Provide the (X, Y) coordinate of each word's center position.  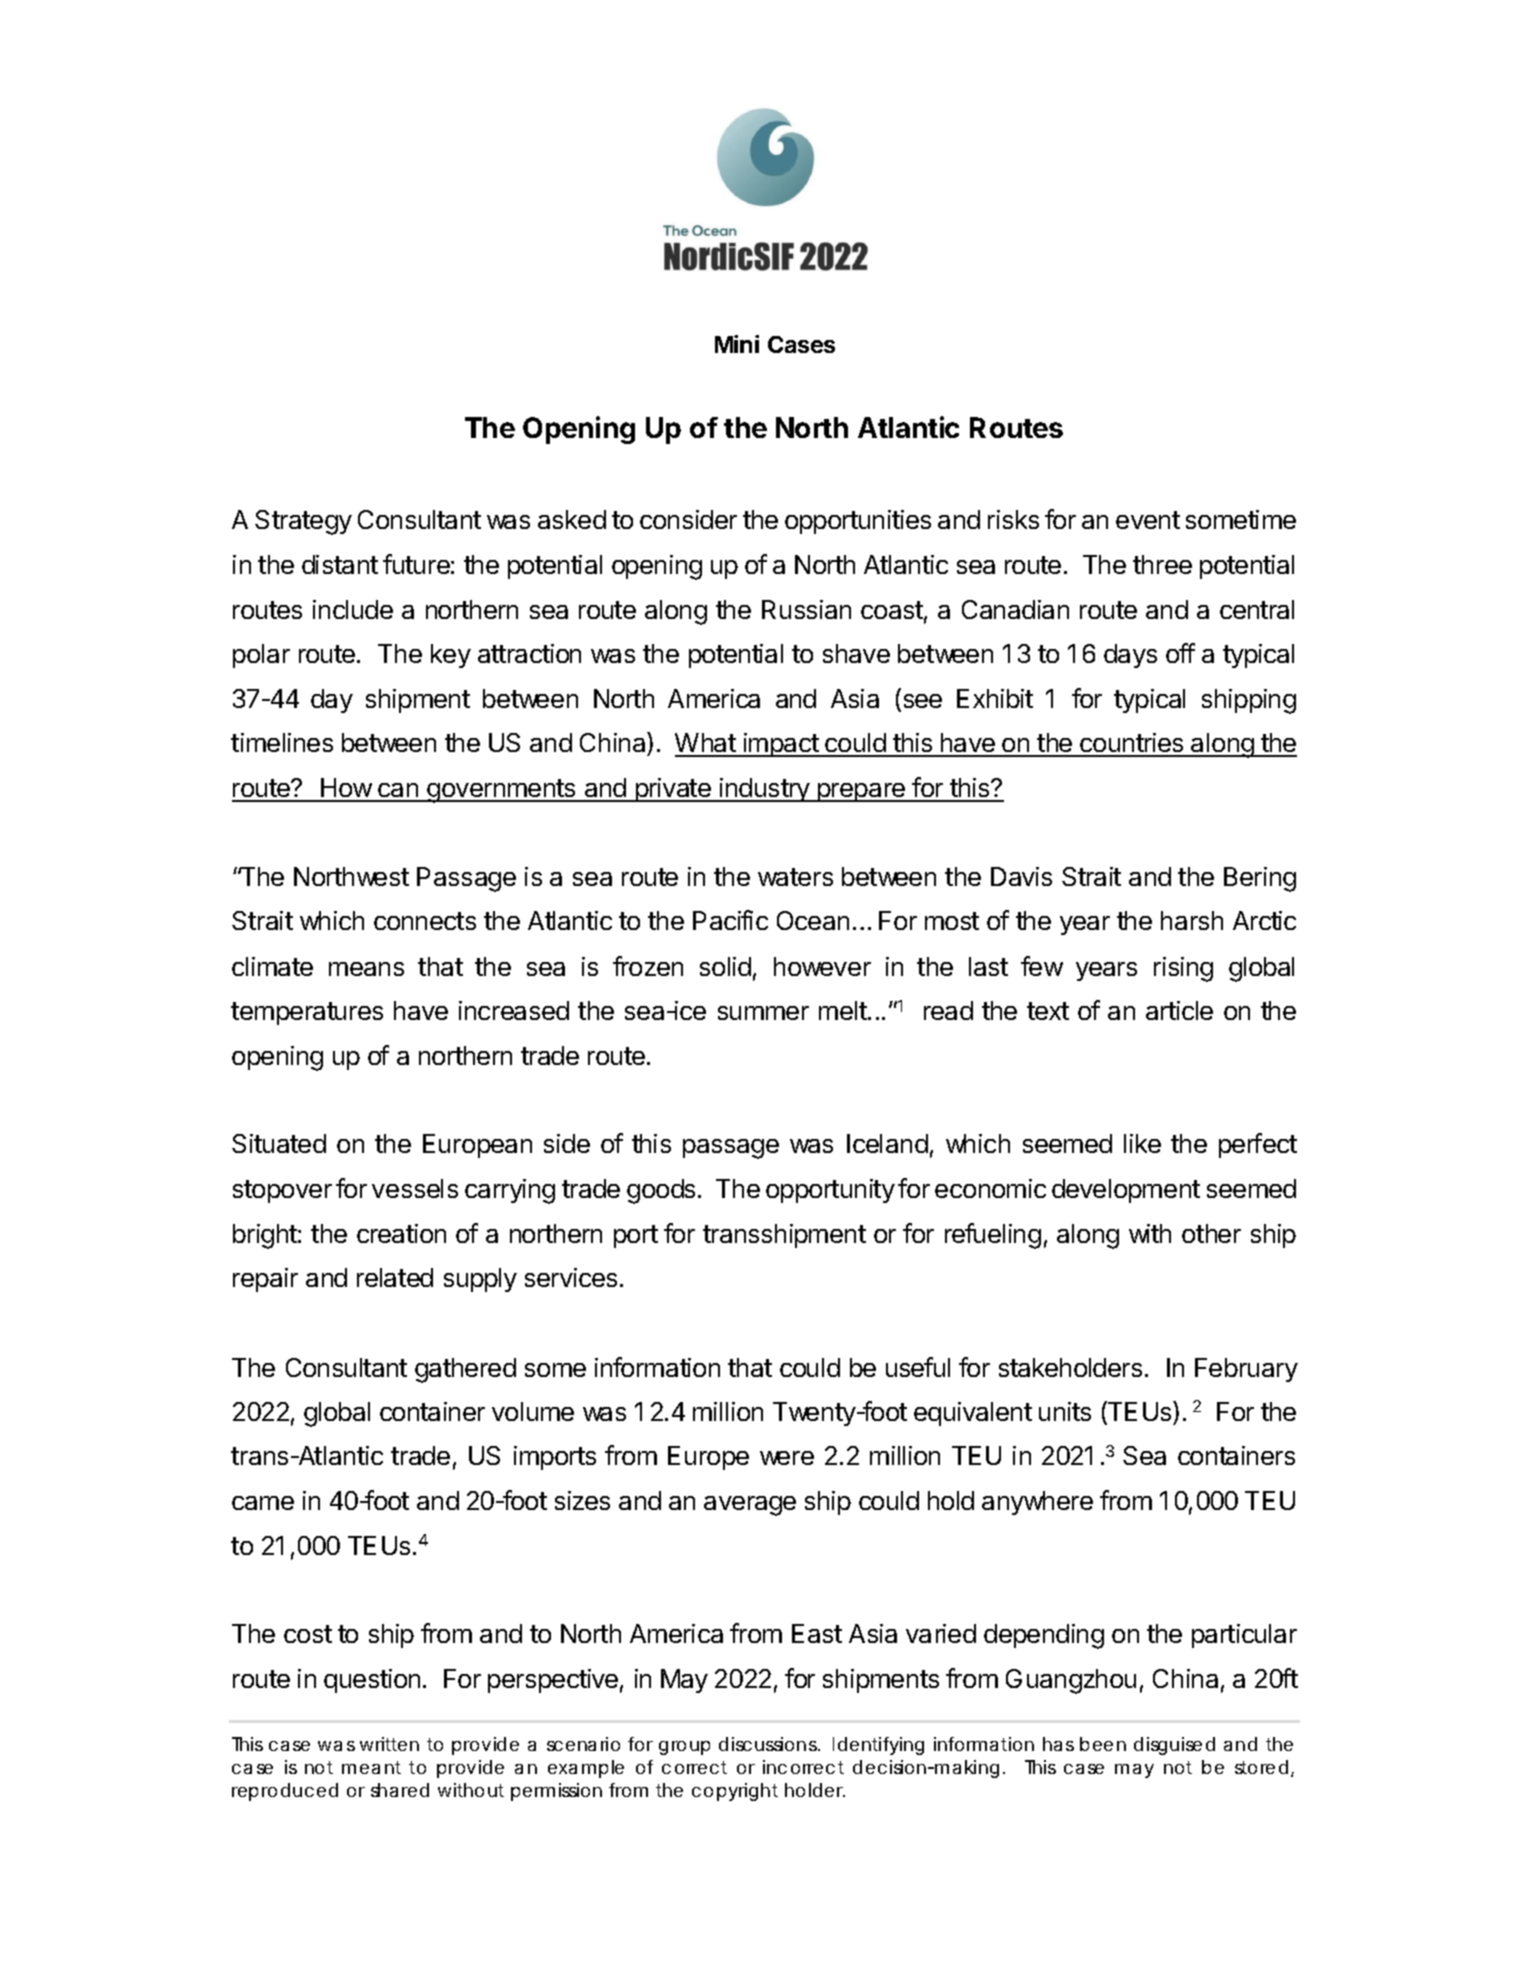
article (1179, 1010)
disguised (1174, 1746)
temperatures (307, 1013)
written (389, 1744)
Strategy (303, 522)
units (1065, 1411)
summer (763, 1013)
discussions (769, 1744)
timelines (282, 742)
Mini (737, 344)
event (1148, 520)
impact (780, 745)
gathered (465, 1370)
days (1130, 656)
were (787, 1458)
